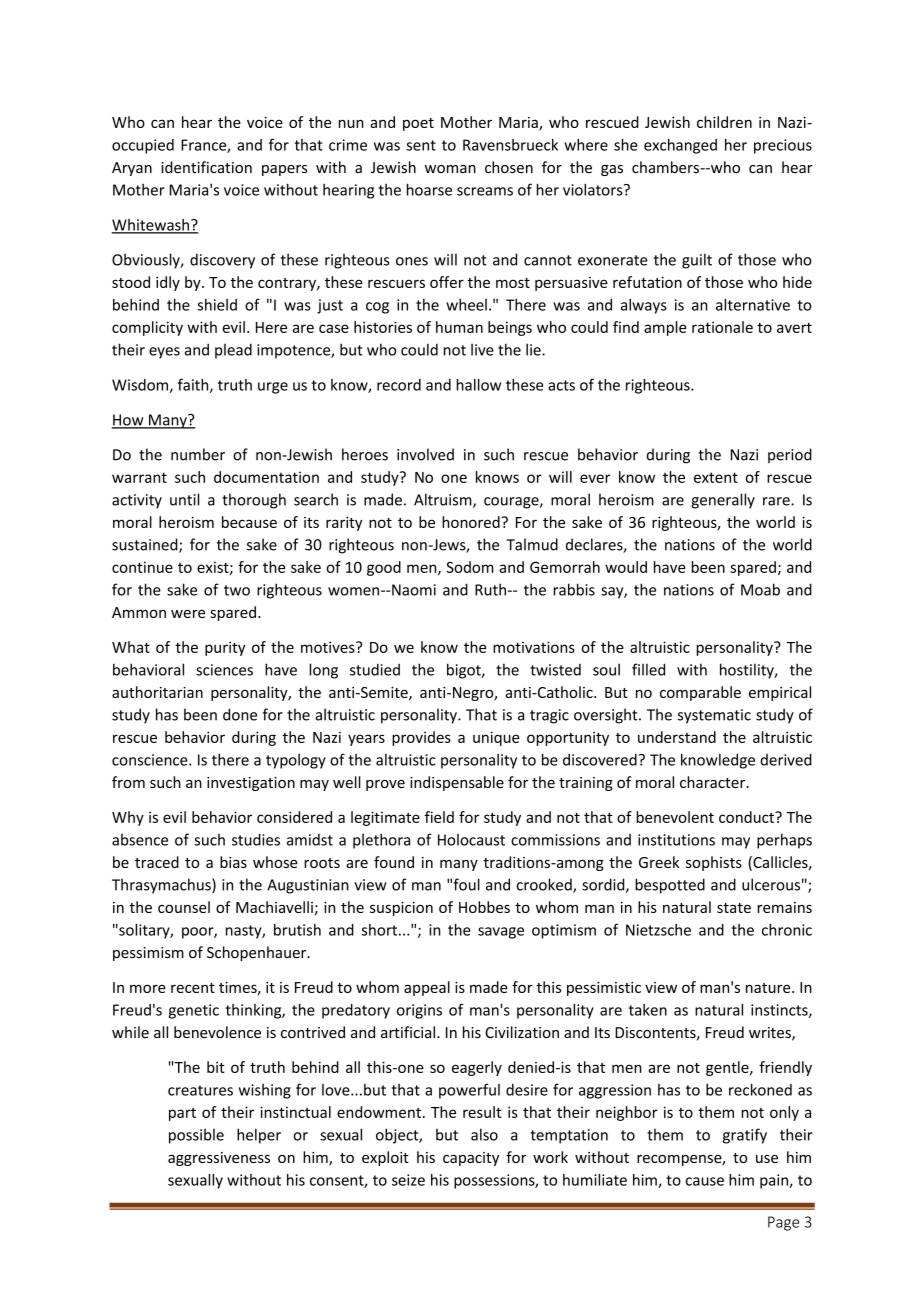 This screenshot has width=924, height=1308. I want to click on state, so click(734, 908).
